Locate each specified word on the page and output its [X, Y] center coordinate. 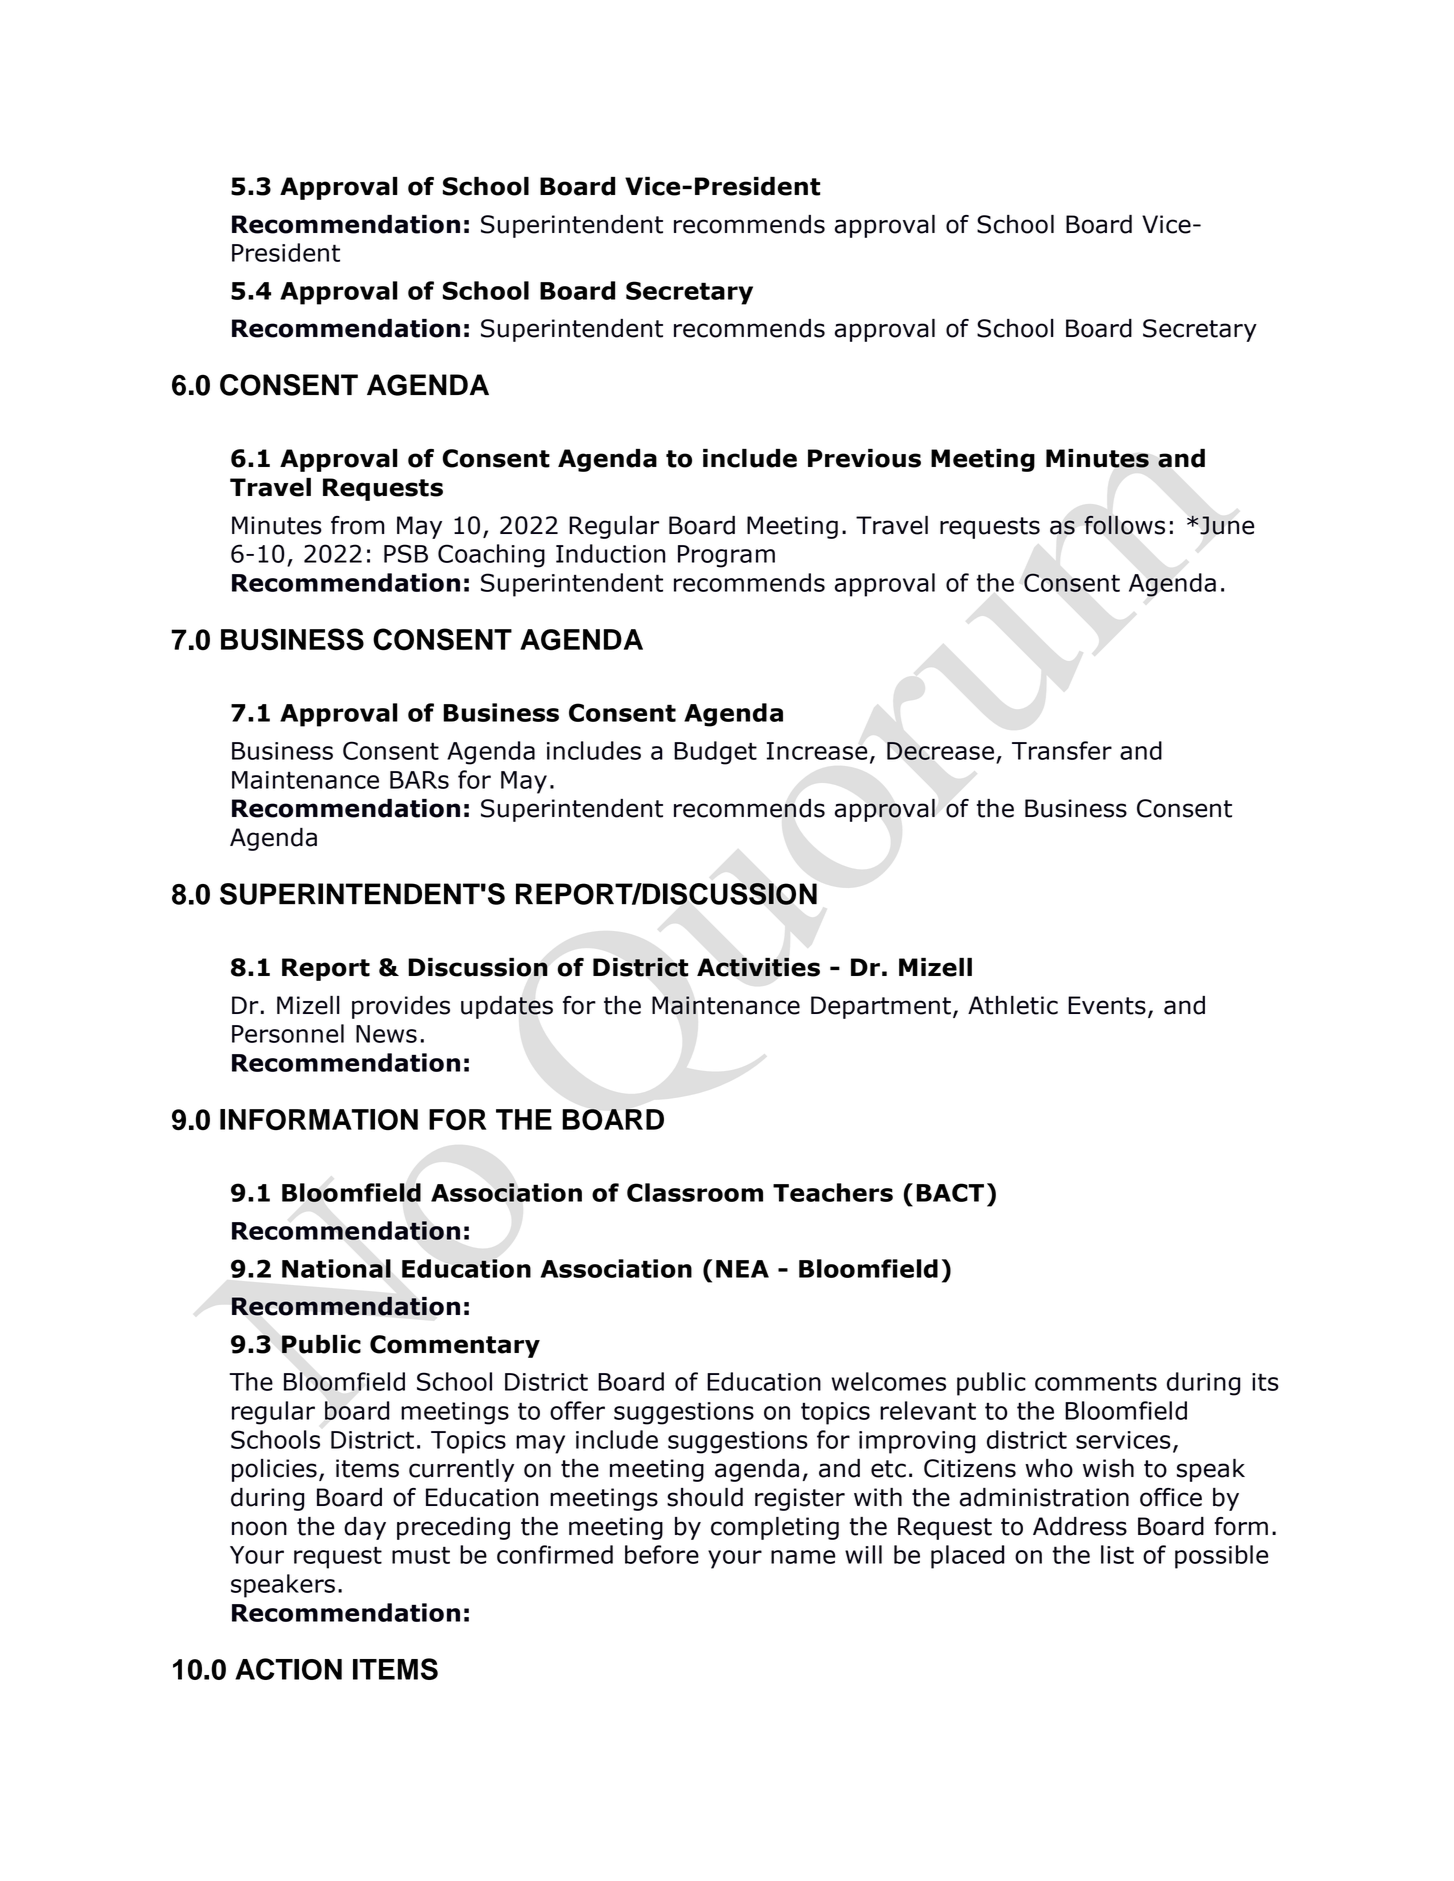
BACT [950, 1192]
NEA [742, 1269]
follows [1124, 525]
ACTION [288, 1669]
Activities [758, 967]
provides [401, 1007]
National [336, 1268]
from [358, 525]
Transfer [1062, 750]
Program [726, 556]
